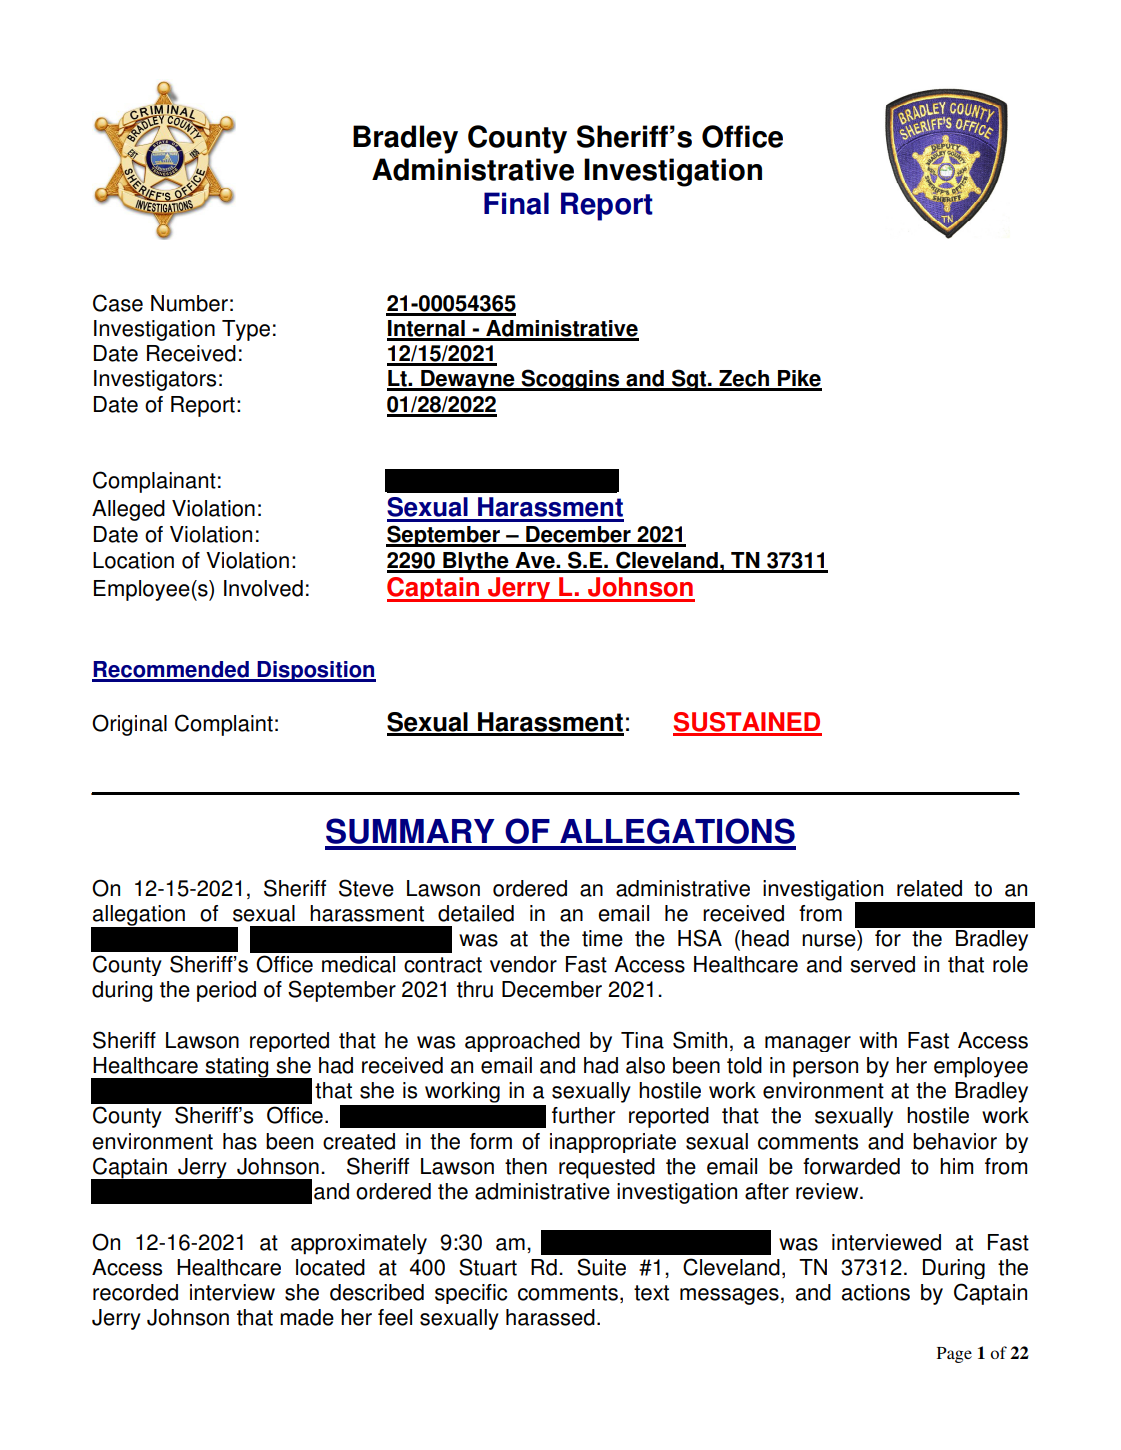 This screenshot has width=1121, height=1450. Describe the element at coordinates (307, 1317) in the screenshot. I see `made` at that location.
